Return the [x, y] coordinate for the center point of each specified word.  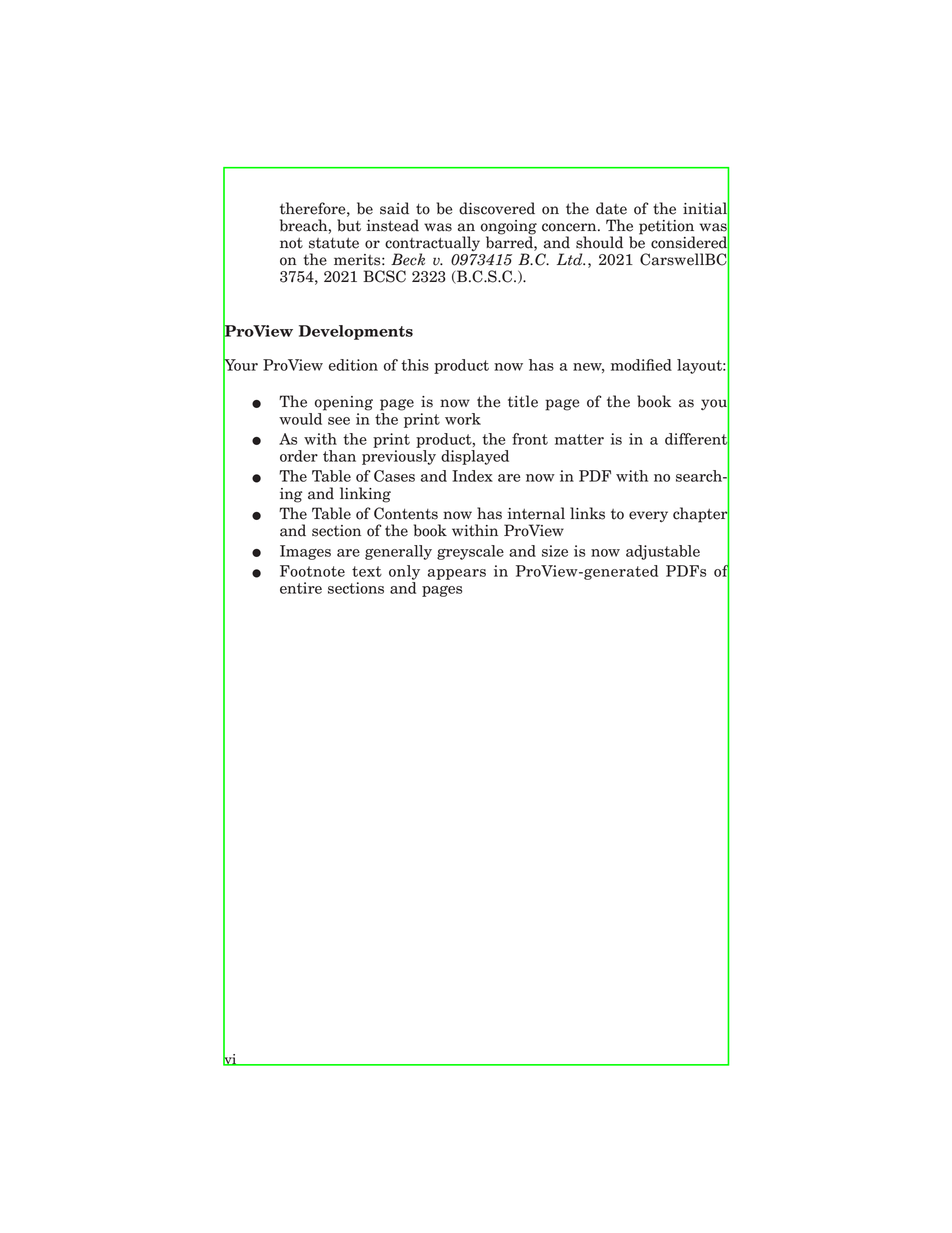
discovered [497, 208]
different [697, 439]
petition [666, 228]
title [523, 401]
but [349, 225]
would [302, 417]
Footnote [312, 571]
